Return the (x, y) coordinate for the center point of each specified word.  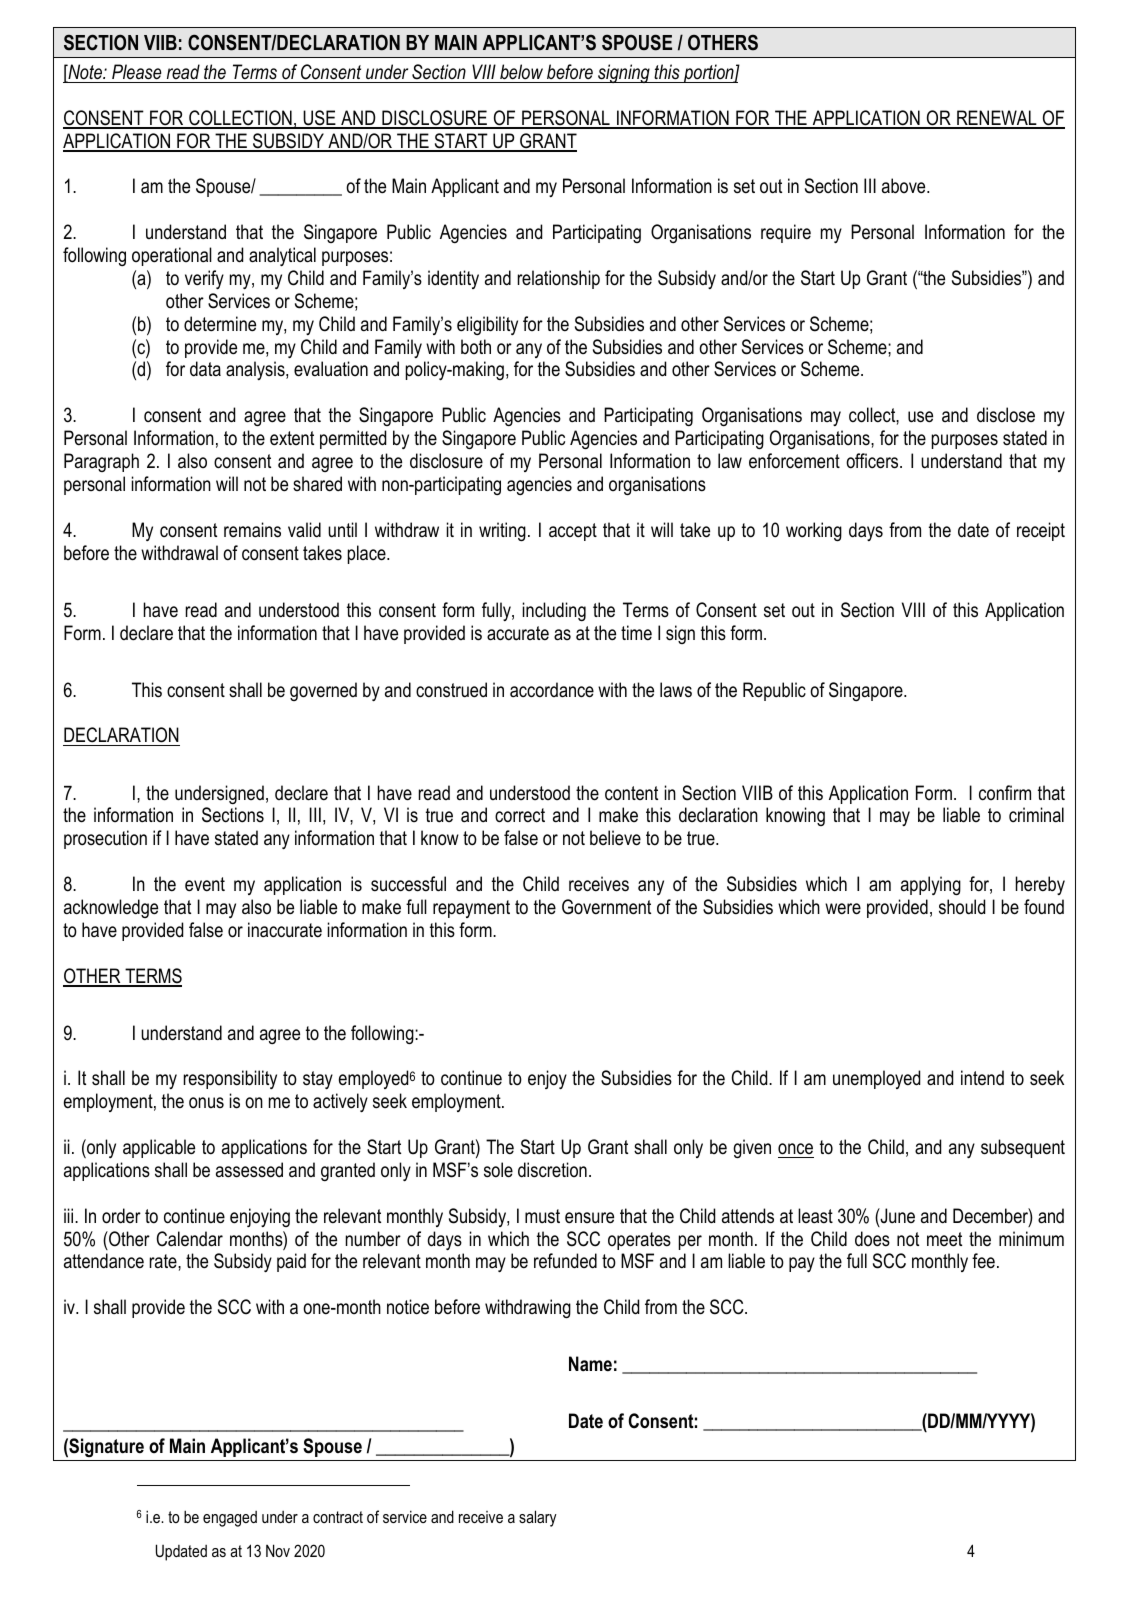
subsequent (1023, 1148)
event (205, 884)
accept (573, 532)
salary (538, 1518)
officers (873, 461)
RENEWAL (997, 119)
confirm (1005, 793)
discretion (552, 1170)
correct (520, 815)
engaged (230, 1519)
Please (137, 72)
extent (292, 438)
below (521, 72)
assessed (249, 1170)
